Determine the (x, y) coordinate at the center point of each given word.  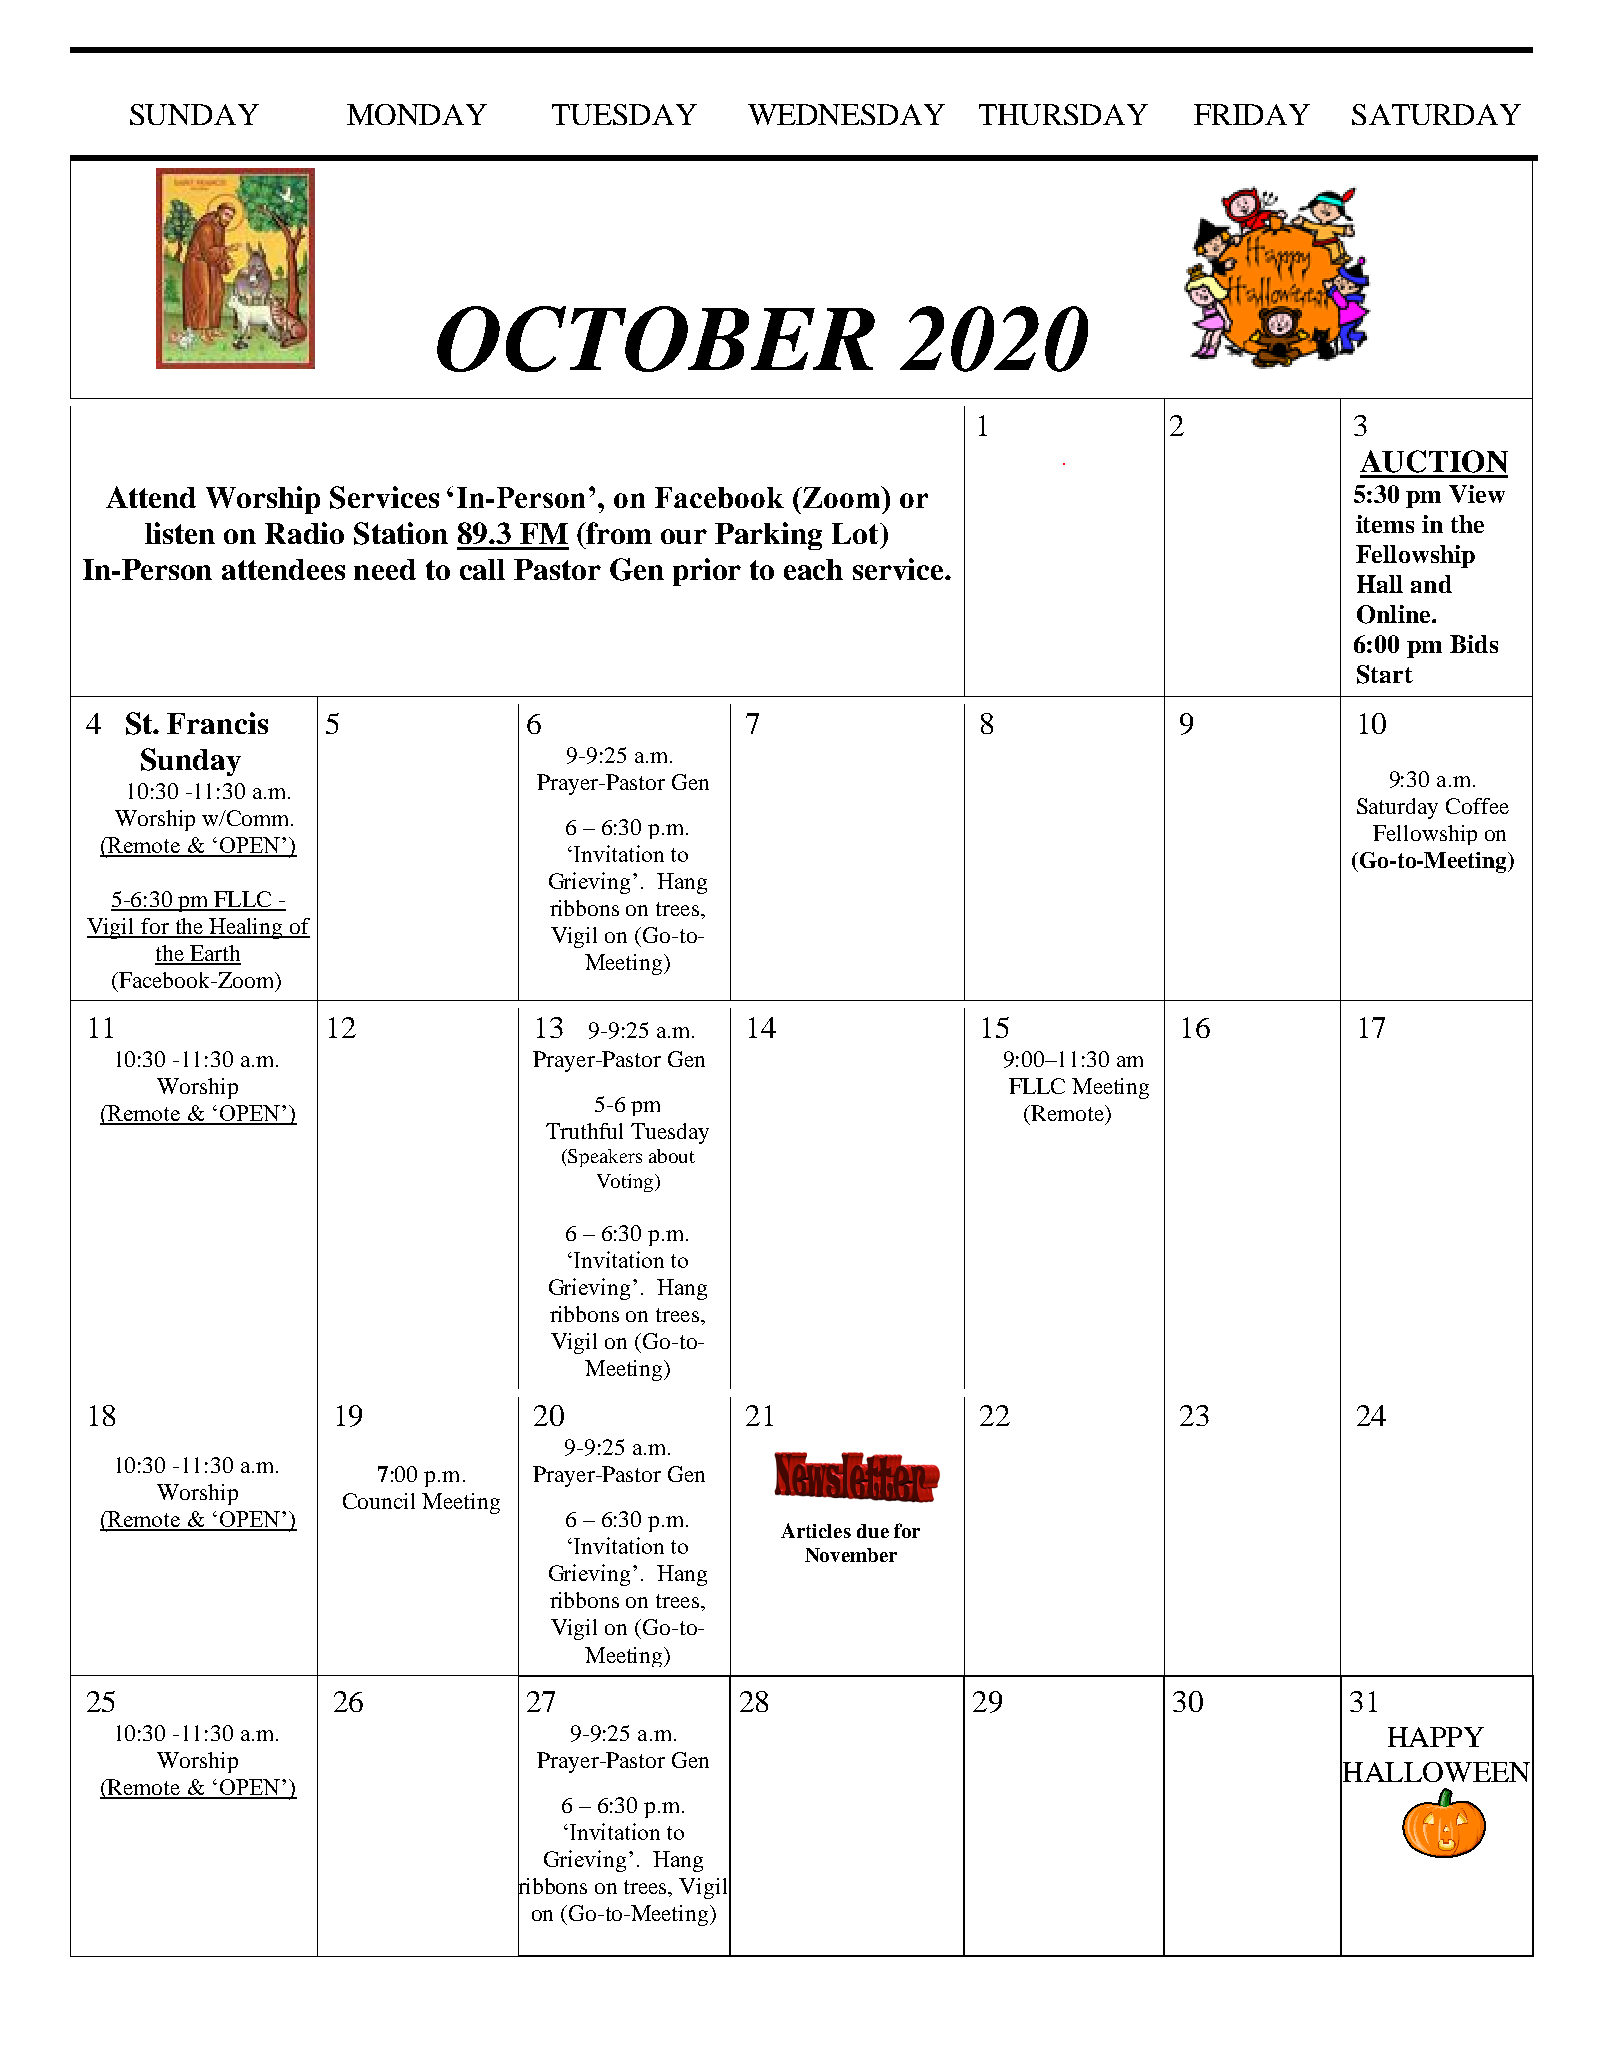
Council (379, 1501)
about (672, 1156)
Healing (246, 928)
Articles (816, 1530)
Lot (856, 533)
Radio (304, 533)
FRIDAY (1252, 114)
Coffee (1477, 806)
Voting (625, 1183)
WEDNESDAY (846, 114)
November (851, 1555)
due (873, 1531)
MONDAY (417, 114)
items (1385, 524)
